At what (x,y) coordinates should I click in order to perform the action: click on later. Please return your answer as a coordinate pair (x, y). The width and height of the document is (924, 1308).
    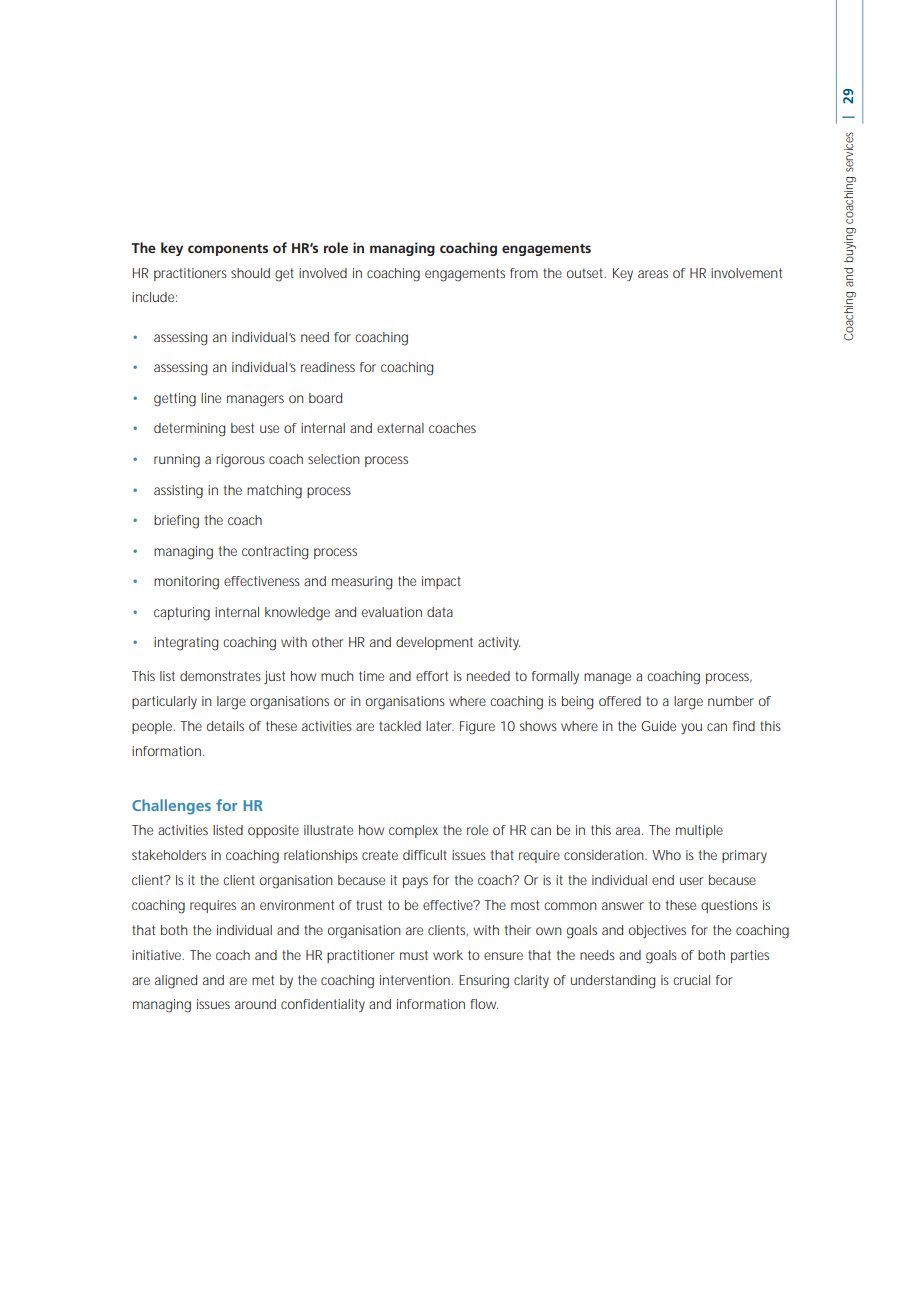
    Looking at the image, I should click on (440, 726).
